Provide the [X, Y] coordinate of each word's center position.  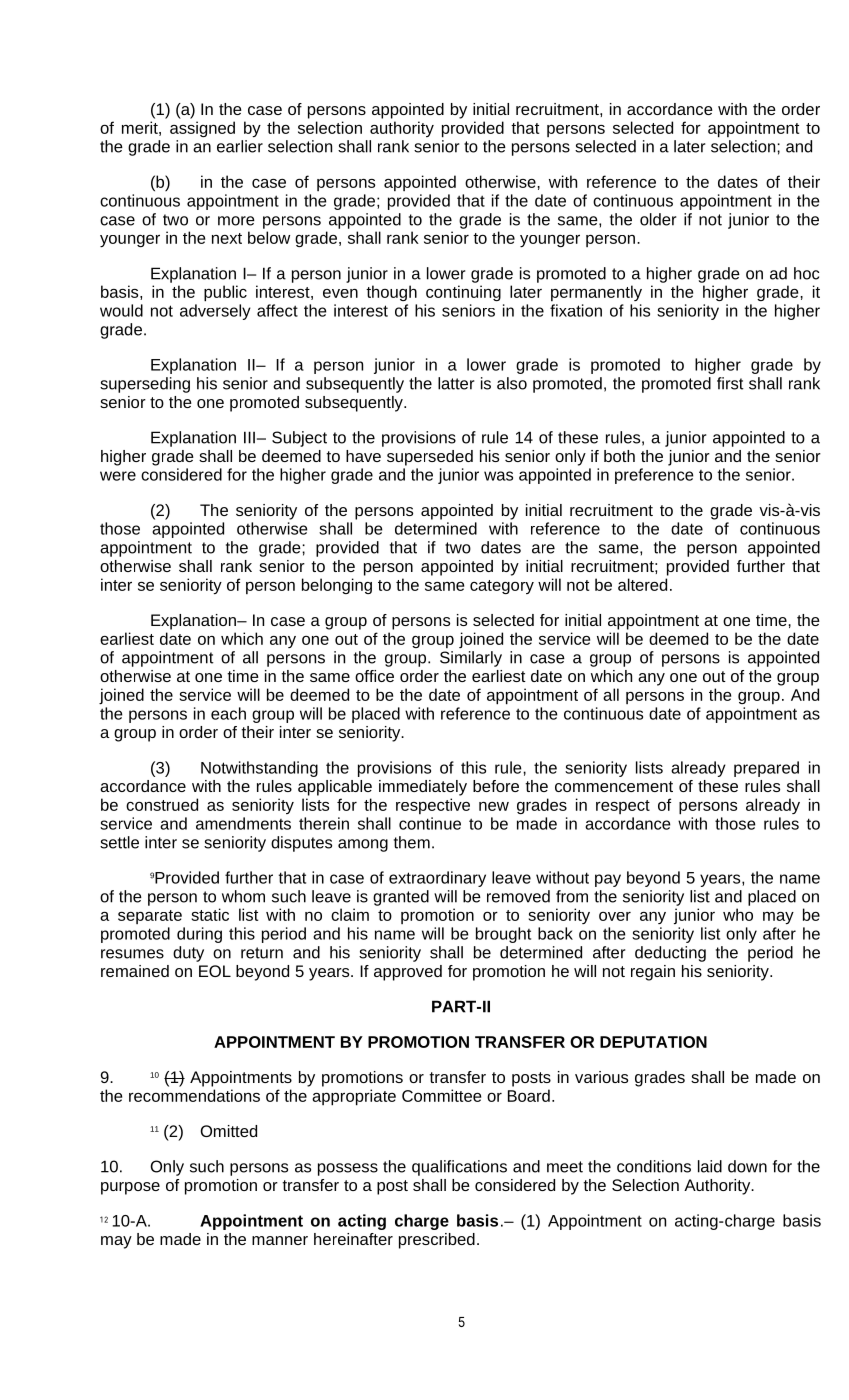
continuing [463, 293]
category [502, 587]
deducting [670, 954]
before [496, 786]
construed [162, 804]
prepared [766, 769]
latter [456, 383]
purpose [130, 1188]
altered [642, 584]
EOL [215, 971]
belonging [337, 586]
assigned [202, 129]
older [658, 219]
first [730, 383]
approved [408, 973]
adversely [215, 312]
